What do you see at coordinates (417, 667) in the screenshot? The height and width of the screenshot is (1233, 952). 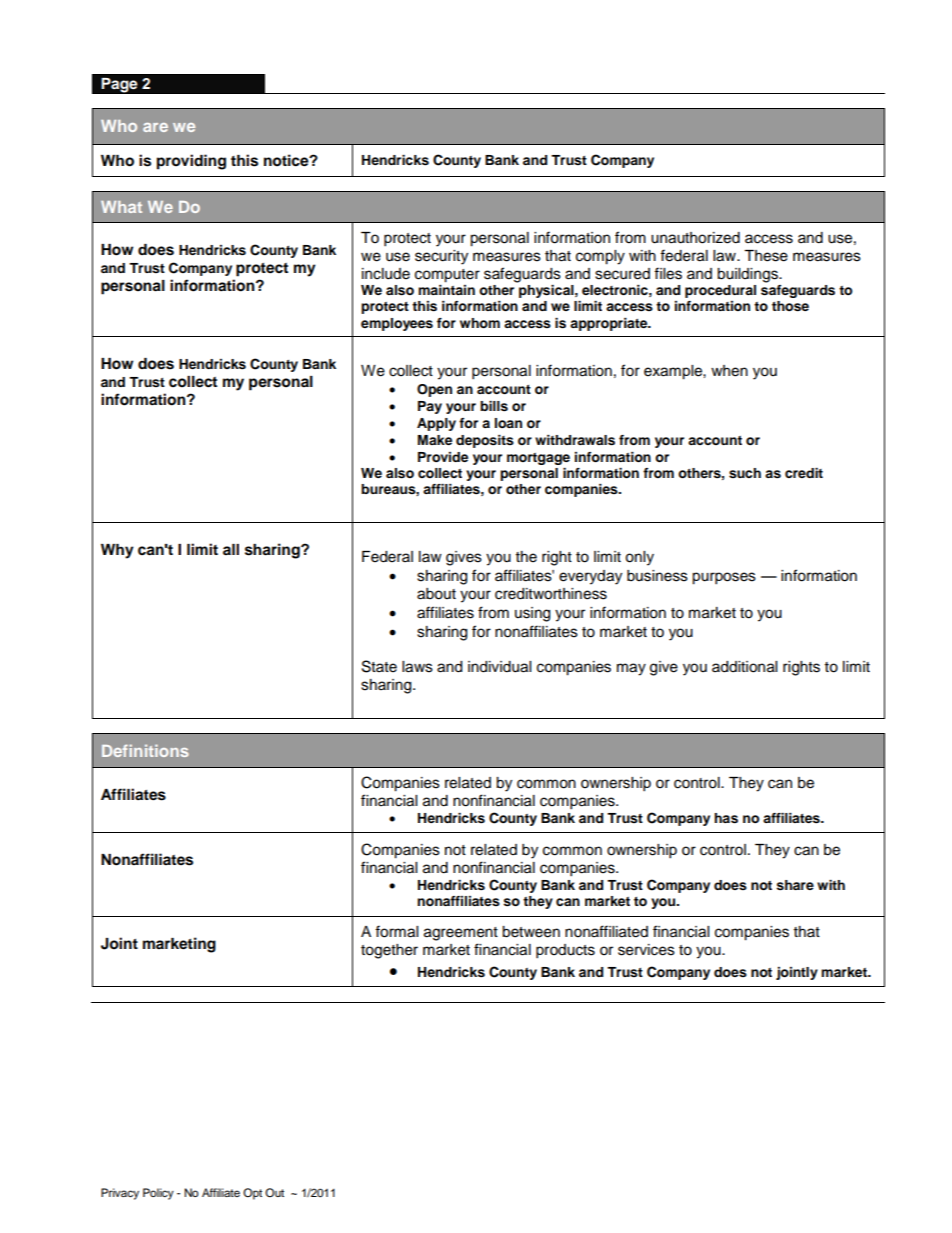 I see `laws` at bounding box center [417, 667].
